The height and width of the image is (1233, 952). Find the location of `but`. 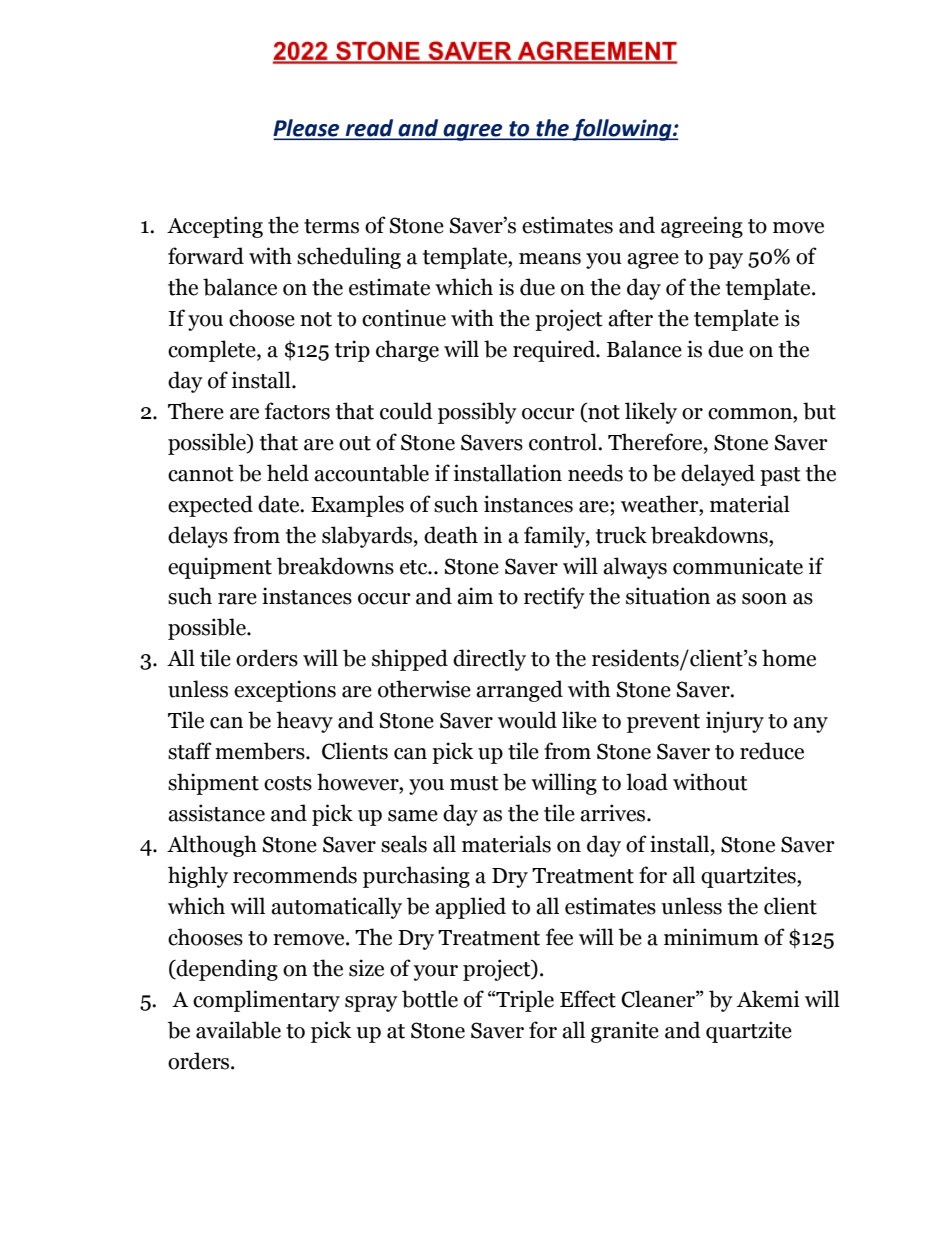

but is located at coordinates (819, 411).
